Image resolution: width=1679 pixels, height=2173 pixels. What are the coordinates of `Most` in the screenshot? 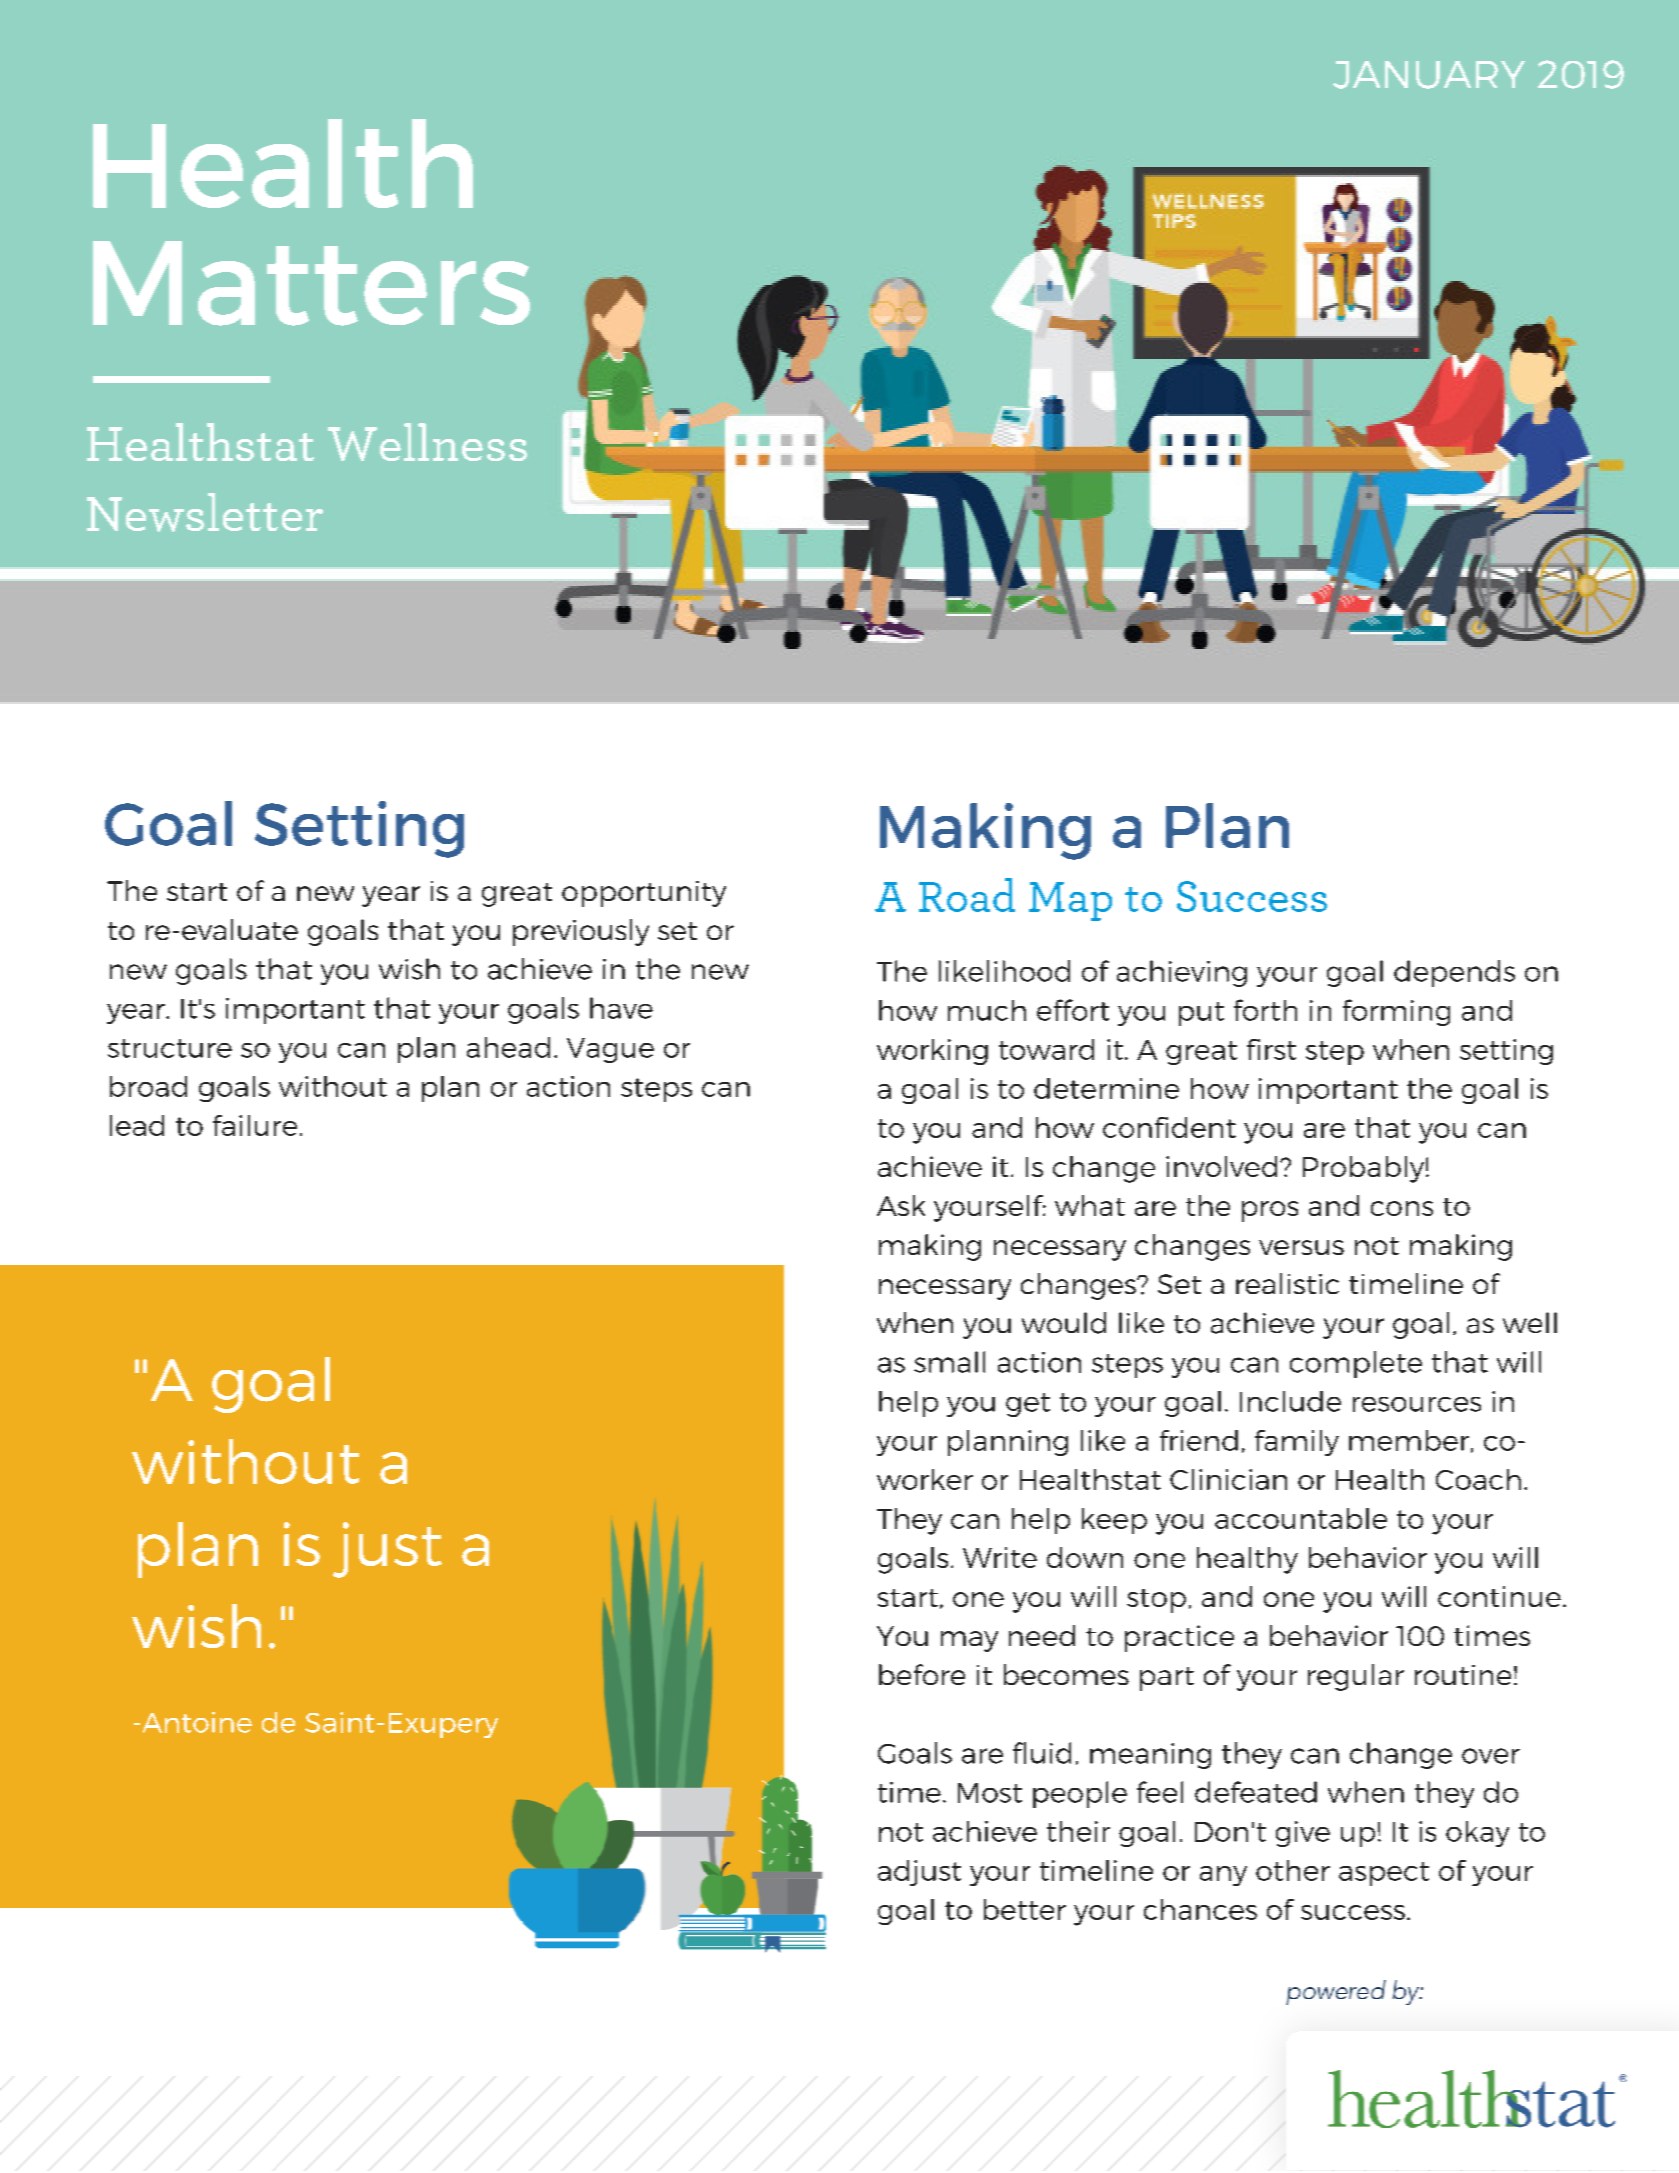 It's located at (990, 1793).
